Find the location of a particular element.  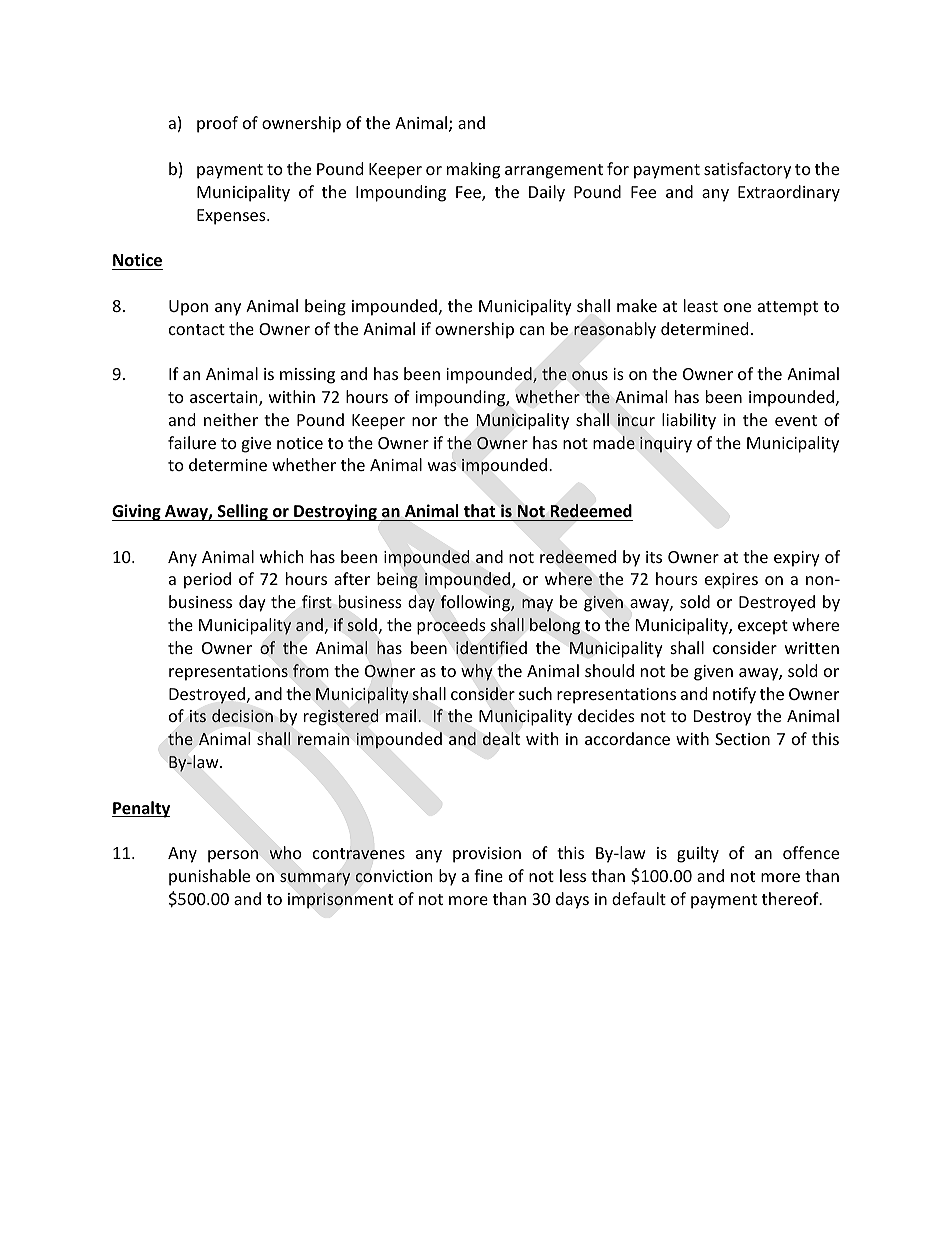

that is located at coordinates (479, 510).
